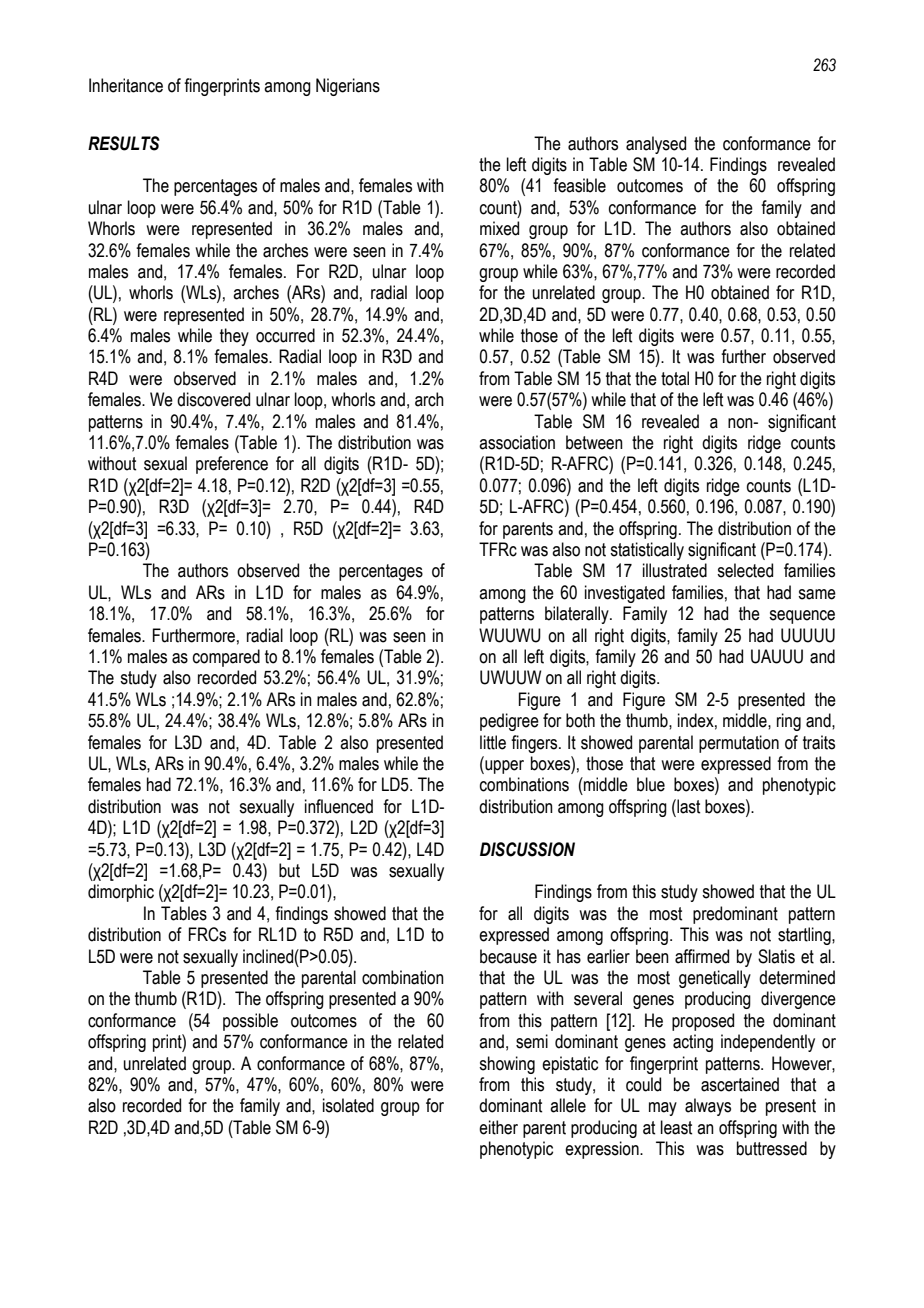 The height and width of the screenshot is (1308, 924). I want to click on influenced, so click(339, 806).
